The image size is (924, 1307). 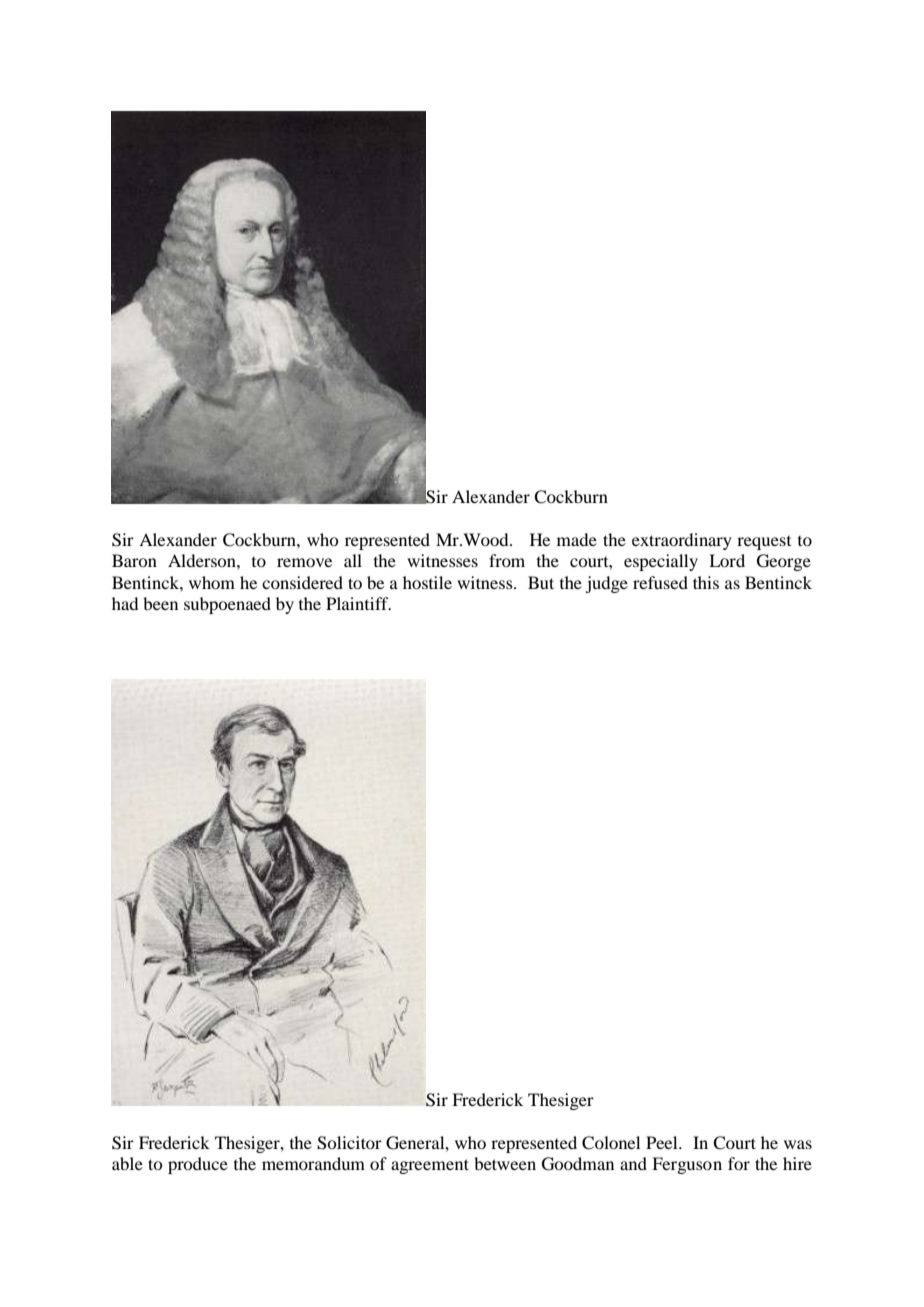 I want to click on hostile, so click(x=427, y=582).
